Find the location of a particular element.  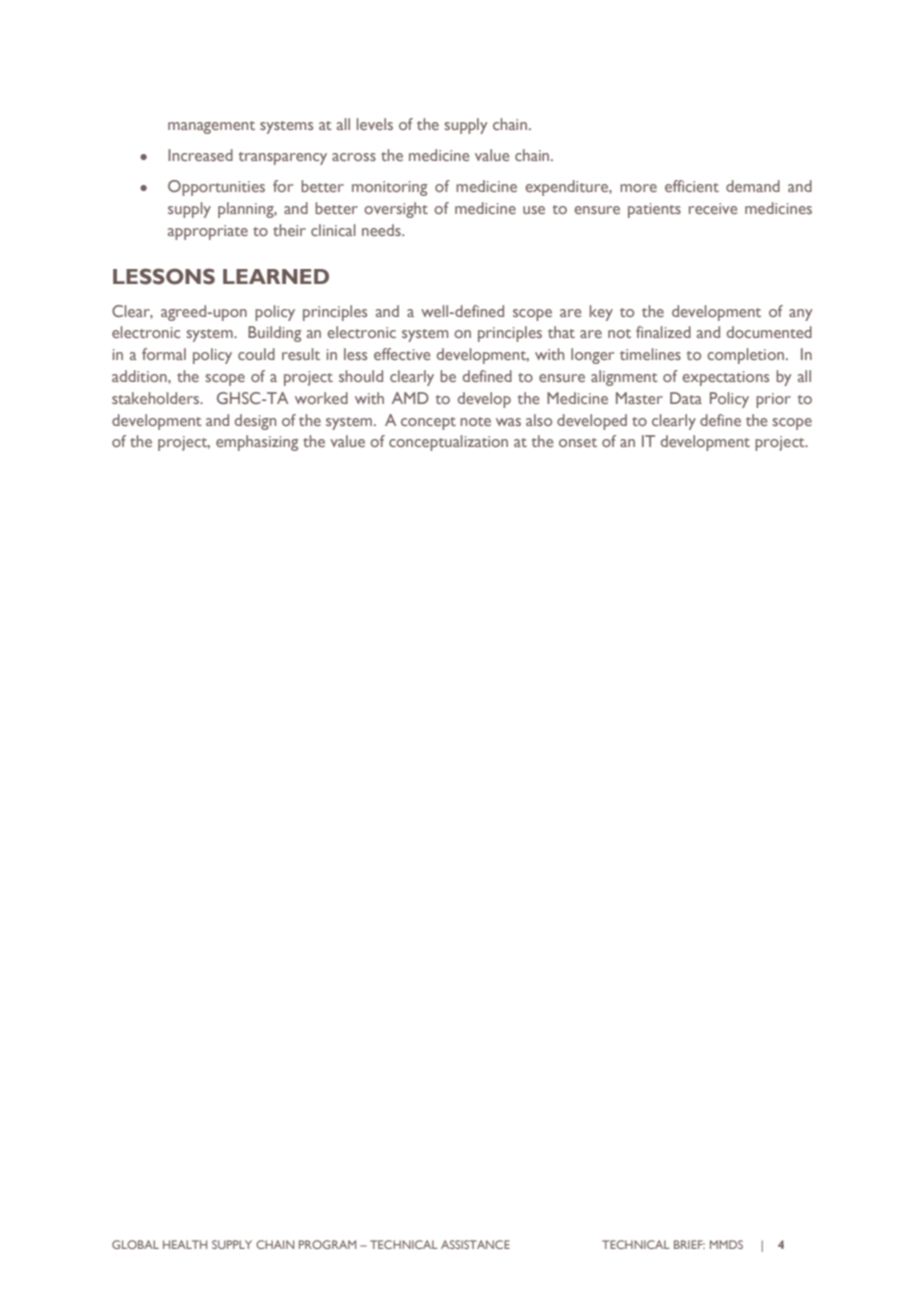

efficient is located at coordinates (692, 186).
